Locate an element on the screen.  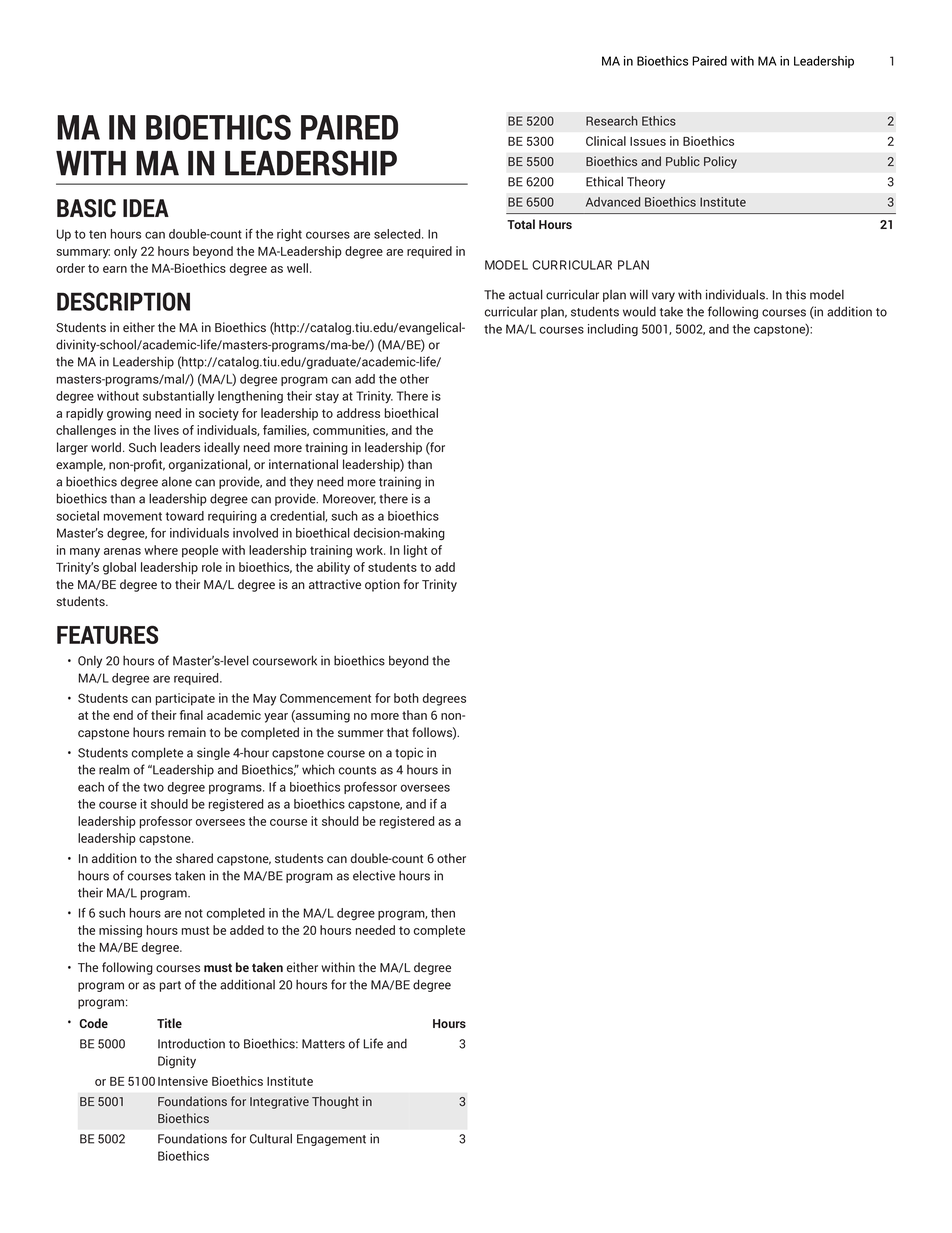
shared is located at coordinates (194, 858).
